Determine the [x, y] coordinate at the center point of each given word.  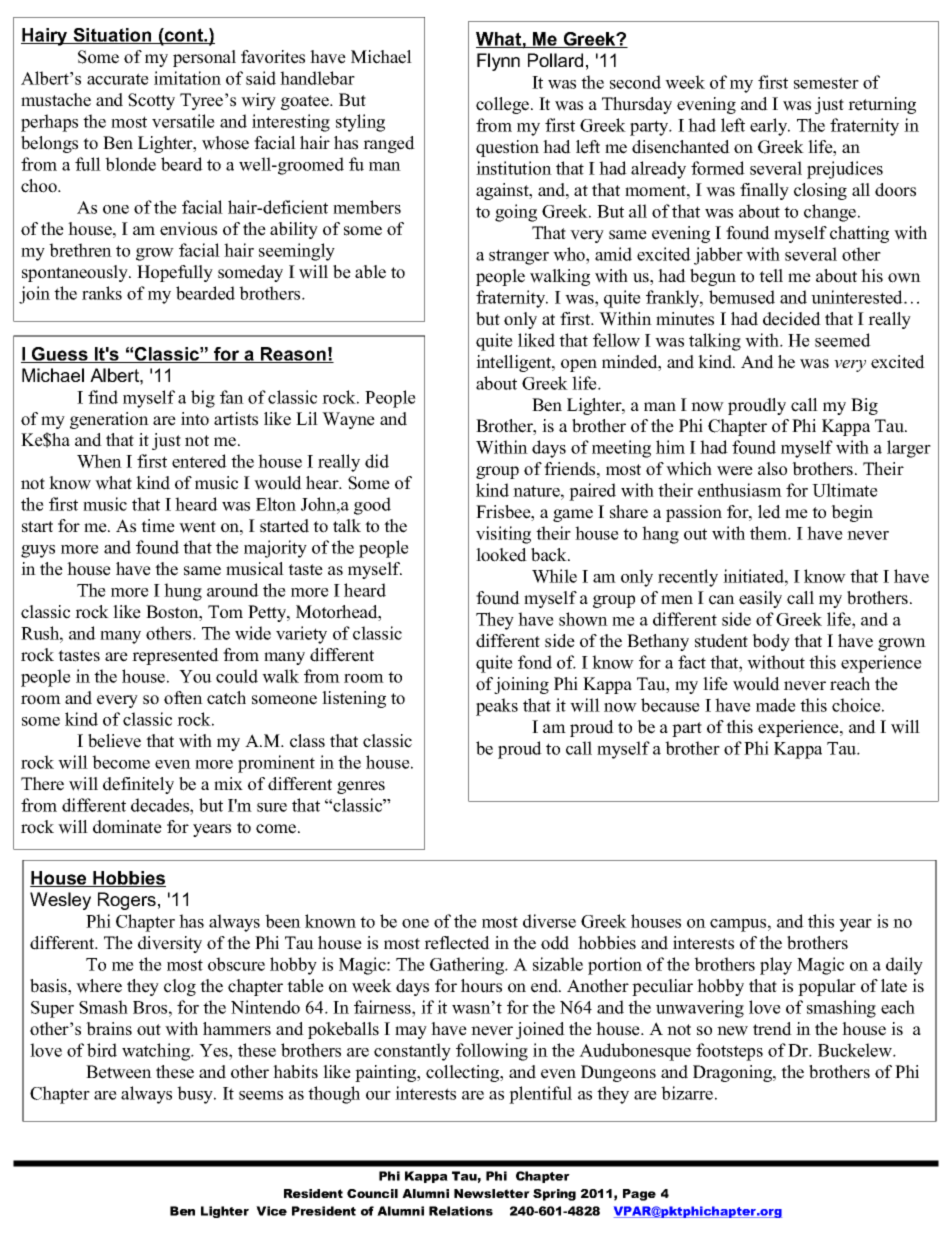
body [771, 642]
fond [535, 662]
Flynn [498, 62]
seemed [843, 340]
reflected [457, 943]
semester [826, 83]
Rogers [127, 901]
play [776, 966]
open [579, 365]
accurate [118, 79]
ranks [102, 293]
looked [501, 555]
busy [196, 1095]
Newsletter [492, 1193]
